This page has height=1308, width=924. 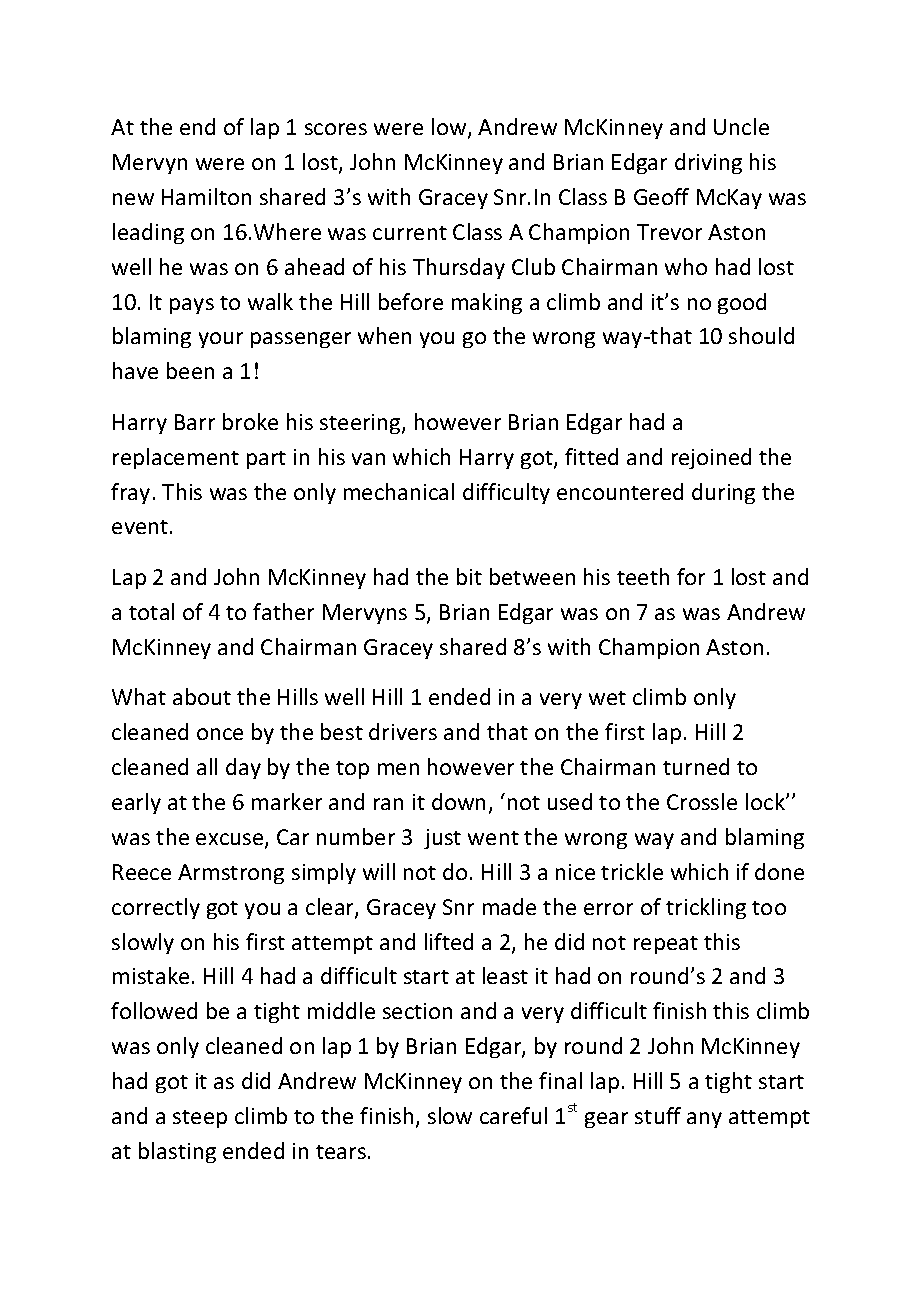 I want to click on driving, so click(x=708, y=163).
